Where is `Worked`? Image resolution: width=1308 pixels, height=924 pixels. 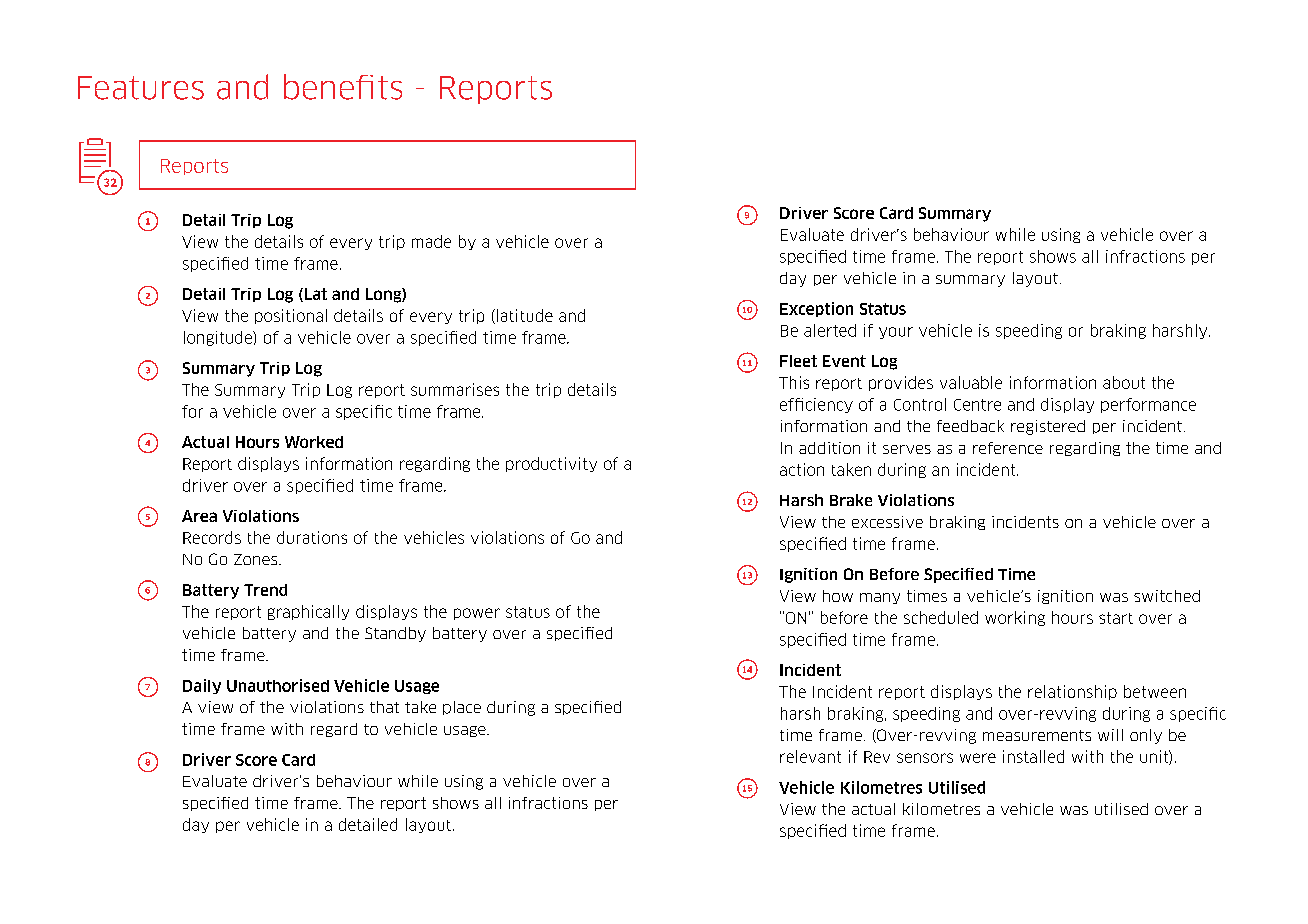
Worked is located at coordinates (314, 442).
